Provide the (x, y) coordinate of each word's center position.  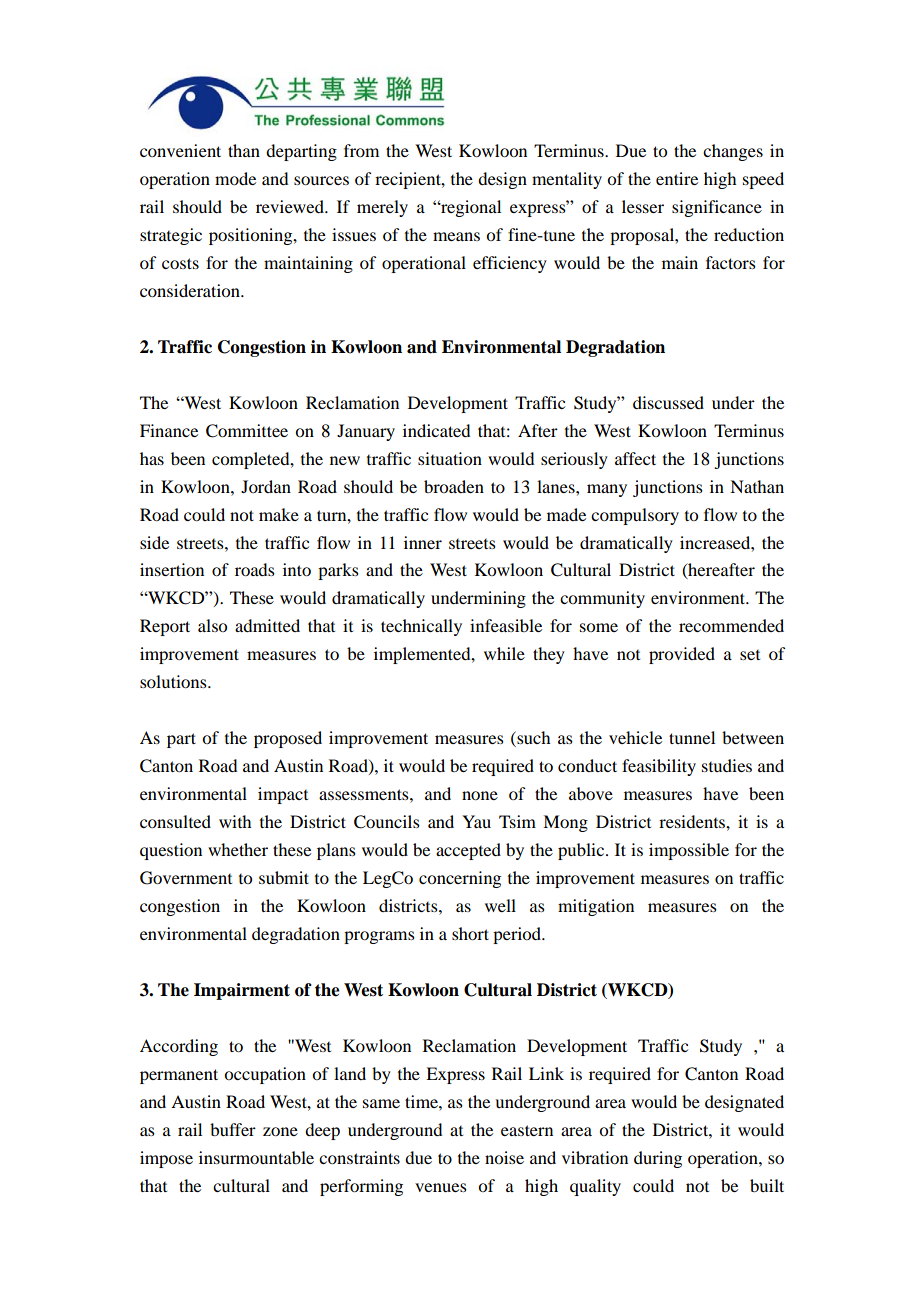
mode (235, 178)
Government (186, 878)
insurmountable (256, 1157)
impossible (689, 851)
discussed (668, 402)
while (504, 653)
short (470, 933)
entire (677, 178)
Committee (247, 431)
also (212, 625)
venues (441, 1187)
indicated (436, 430)
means (456, 236)
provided (682, 655)
